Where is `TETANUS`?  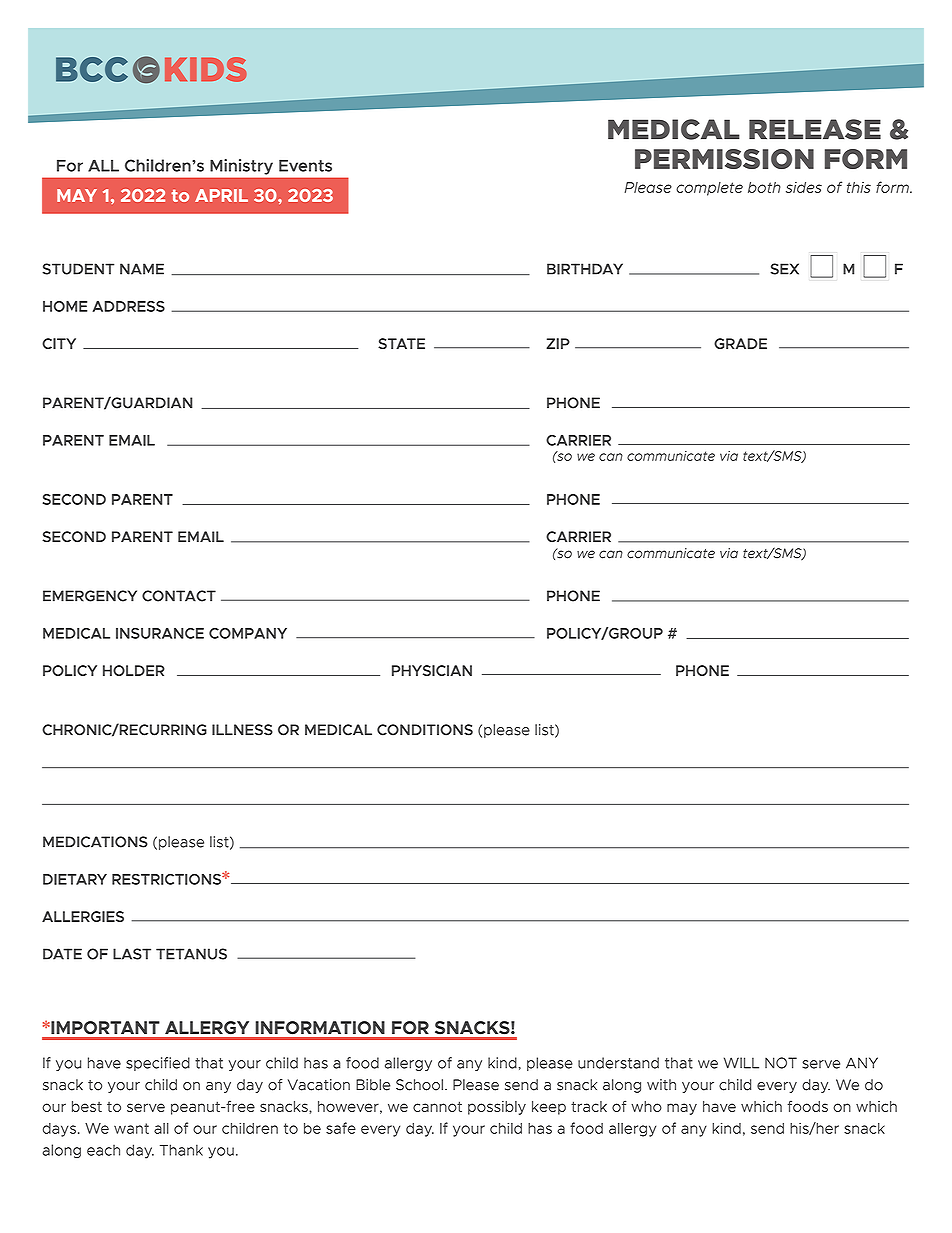 TETANUS is located at coordinates (191, 954).
